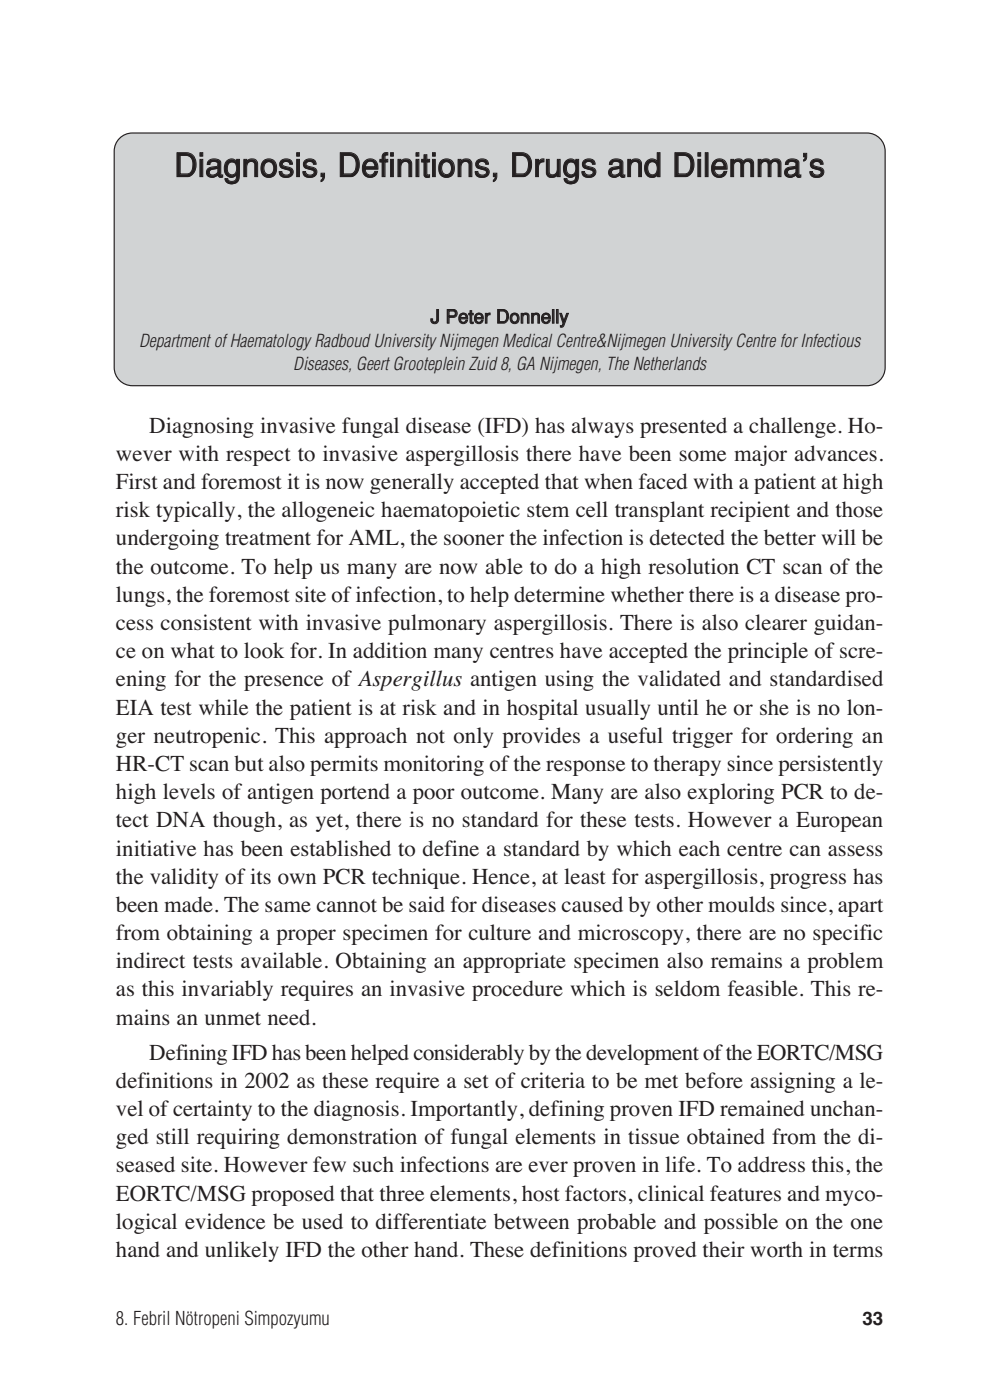 This document has height=1398, width=998. Describe the element at coordinates (730, 793) in the document. I see `exploring` at that location.
